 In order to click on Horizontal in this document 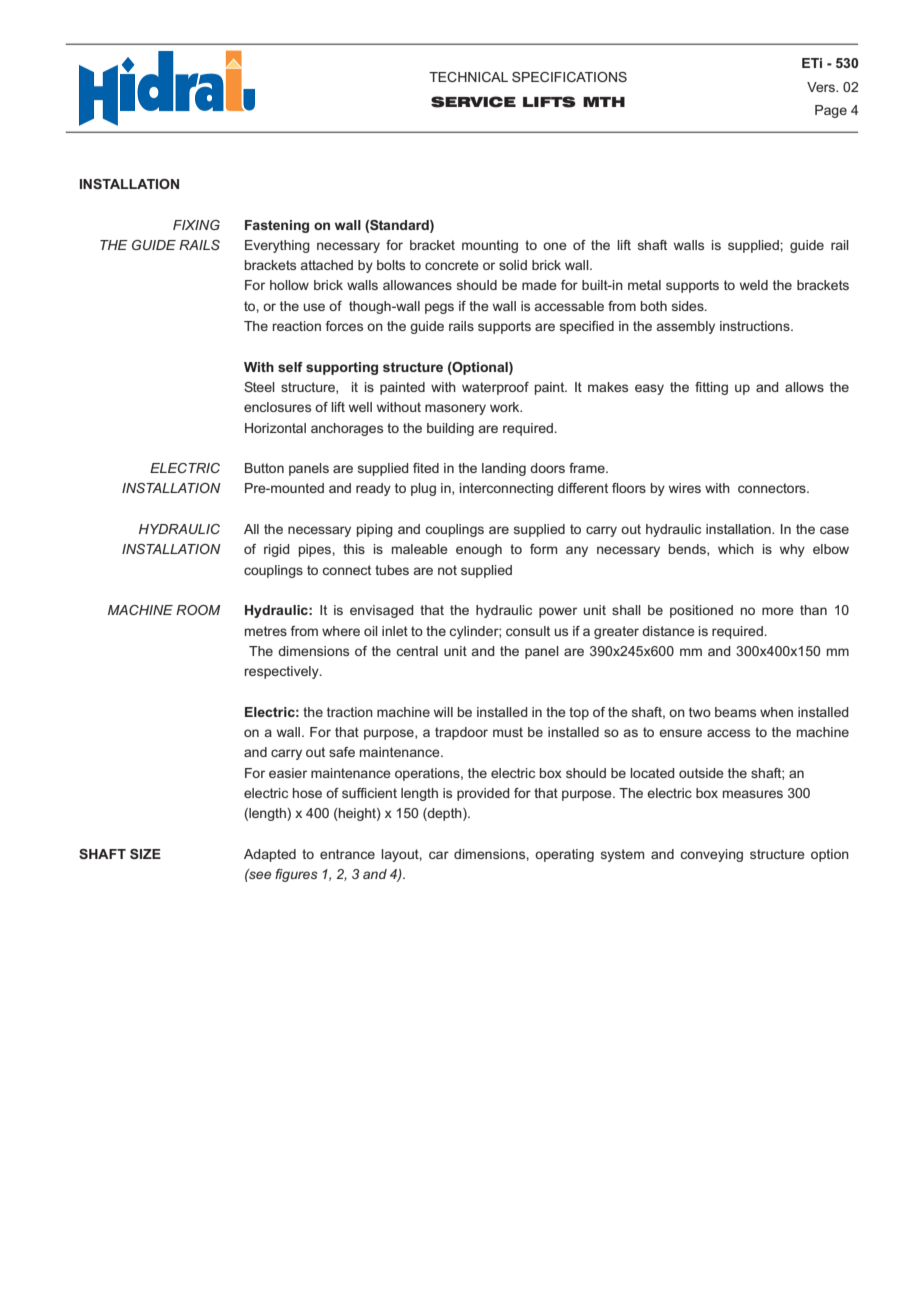, I will do `click(275, 428)`.
